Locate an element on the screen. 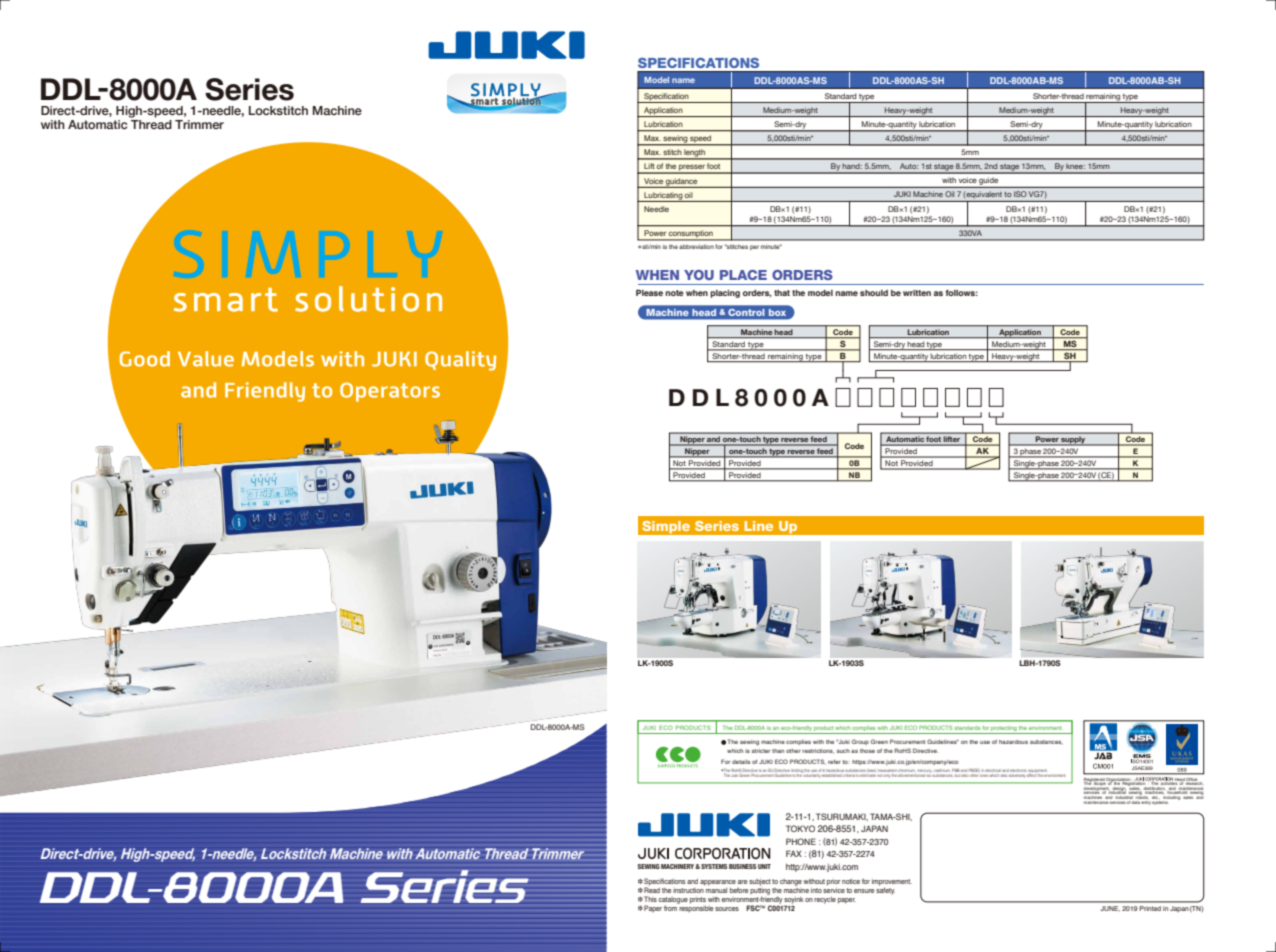 This screenshot has width=1276, height=952. those is located at coordinates (867, 751).
